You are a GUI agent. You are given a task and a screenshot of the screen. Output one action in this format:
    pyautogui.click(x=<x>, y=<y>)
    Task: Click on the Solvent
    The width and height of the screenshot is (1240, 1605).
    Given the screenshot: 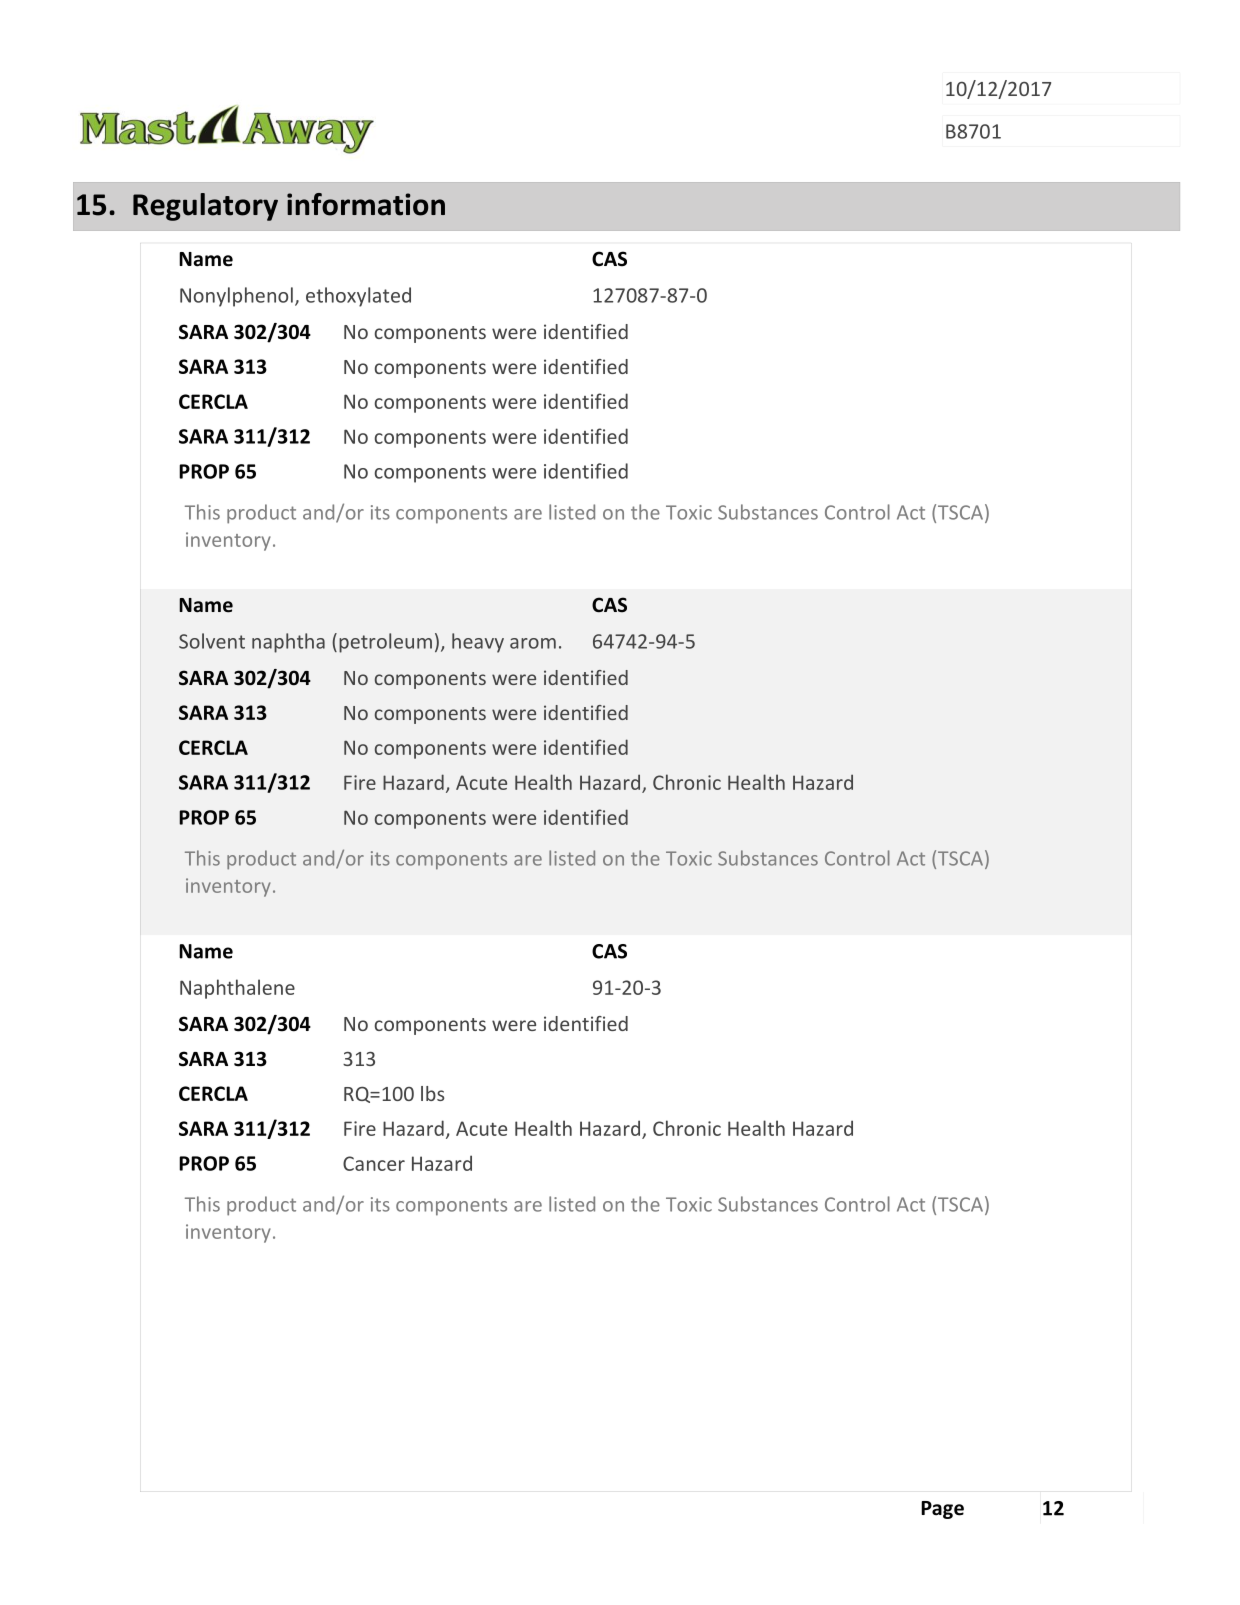 What is the action you would take?
    pyautogui.click(x=212, y=641)
